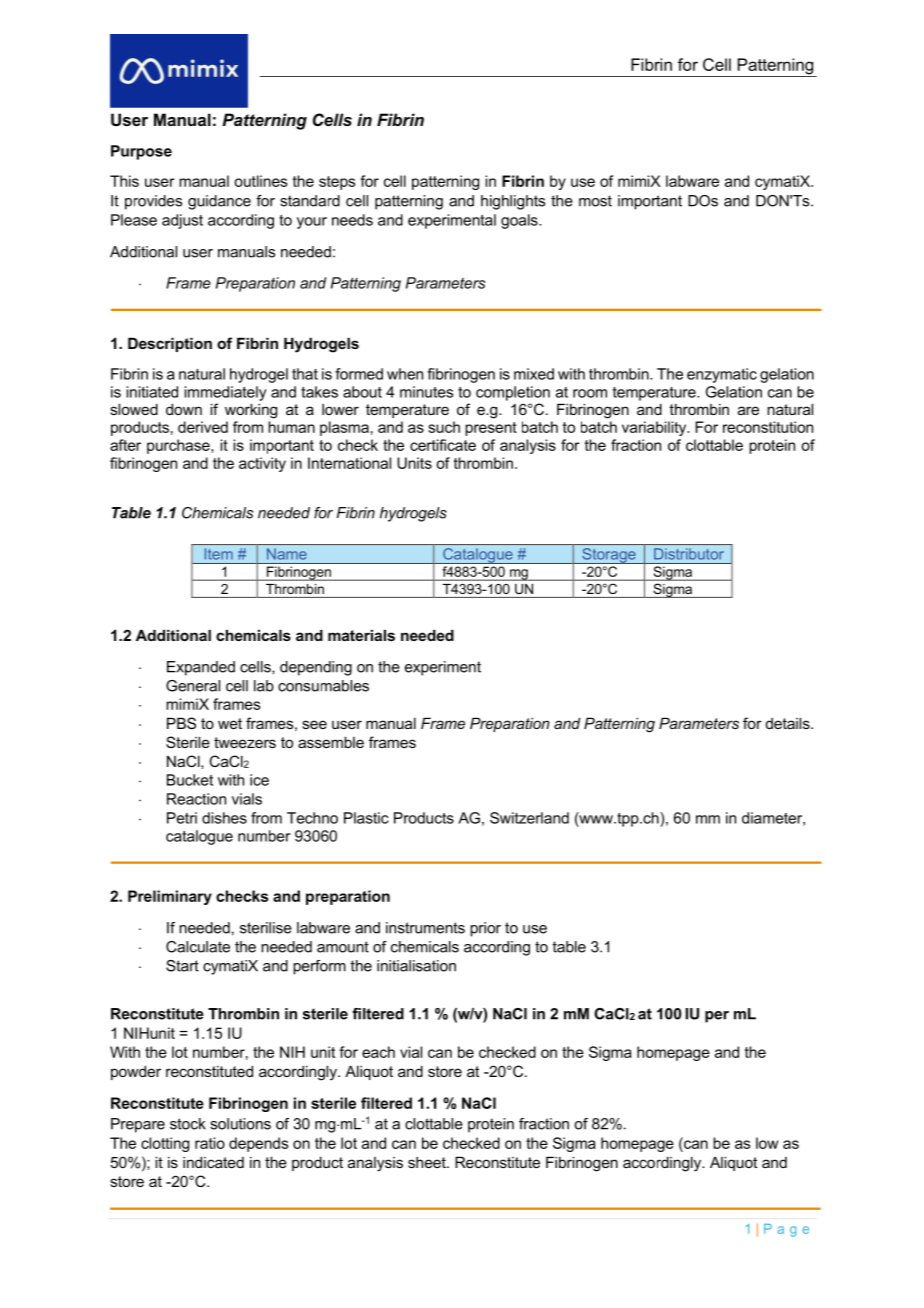  Describe the element at coordinates (513, 202) in the screenshot. I see `highlights` at that location.
